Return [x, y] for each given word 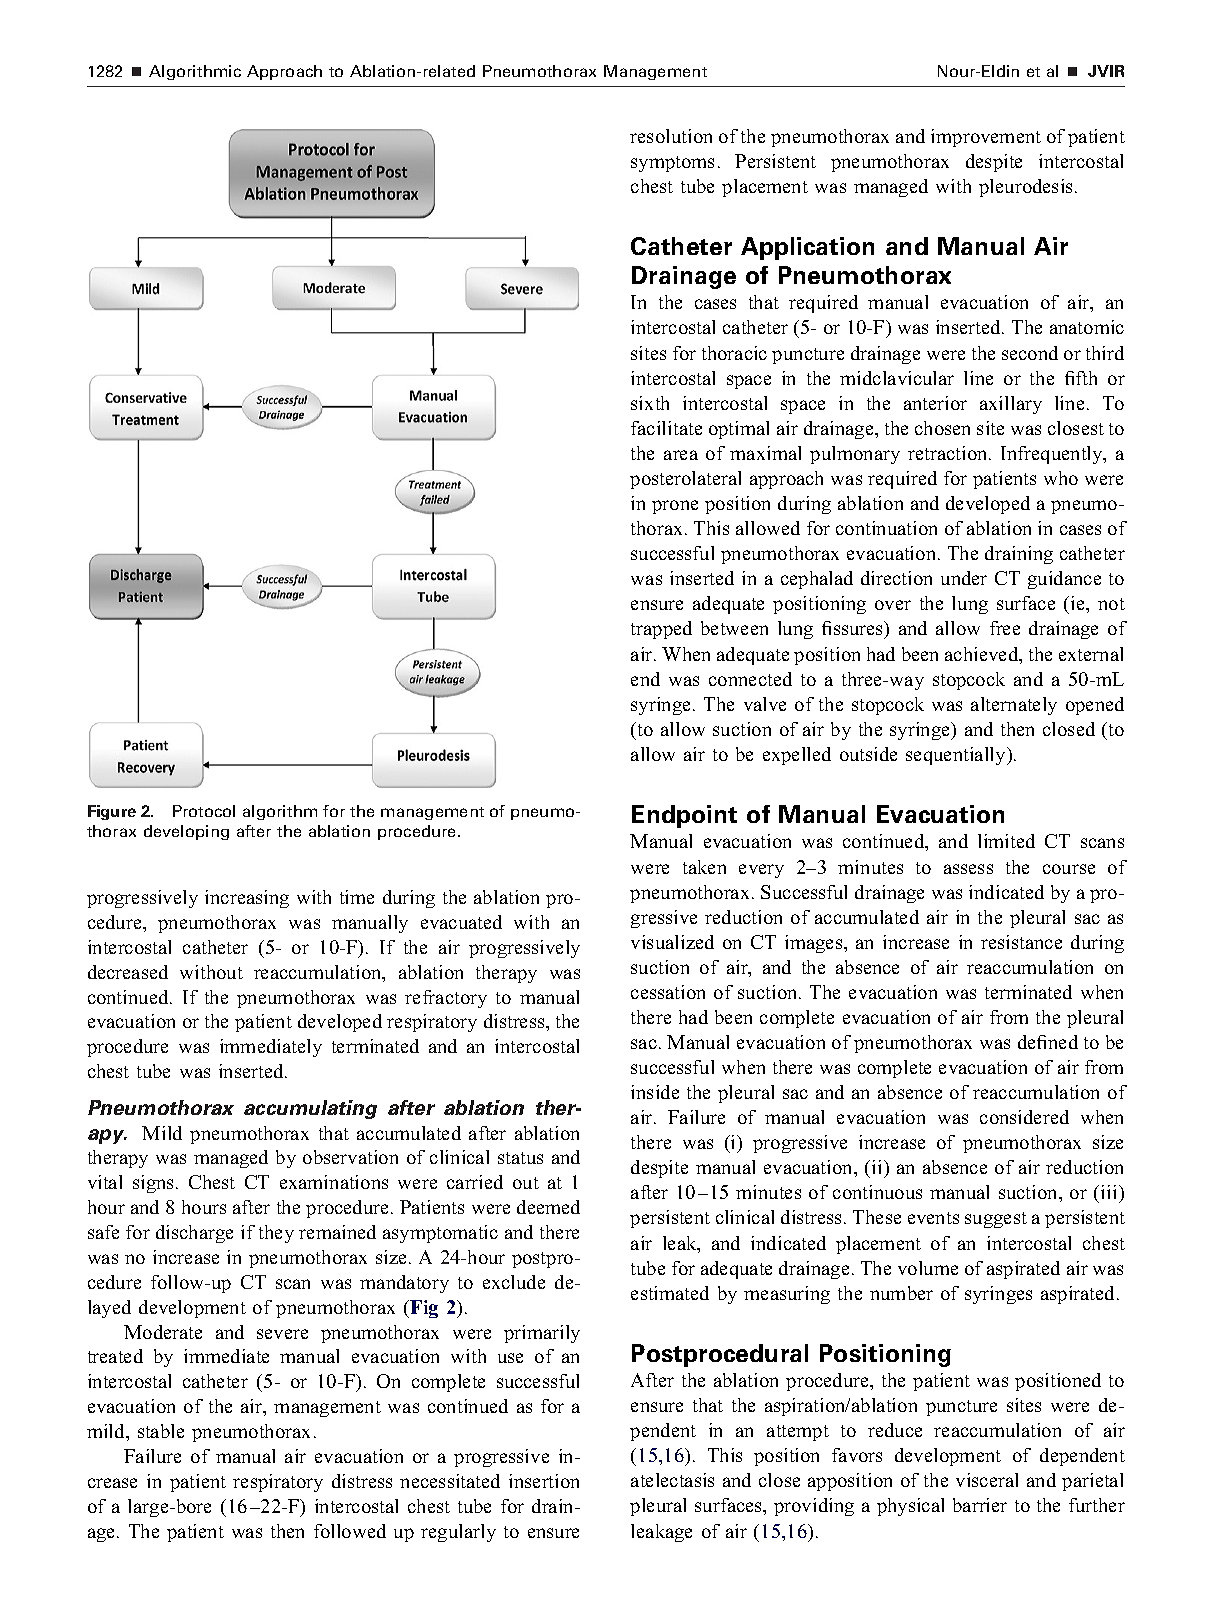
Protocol [204, 811]
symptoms [672, 164]
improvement [986, 138]
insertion [544, 1481]
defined [1048, 1042]
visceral [987, 1480]
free [1005, 628]
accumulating [310, 1109]
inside [655, 1092]
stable [161, 1431]
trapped [661, 630]
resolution [671, 136]
